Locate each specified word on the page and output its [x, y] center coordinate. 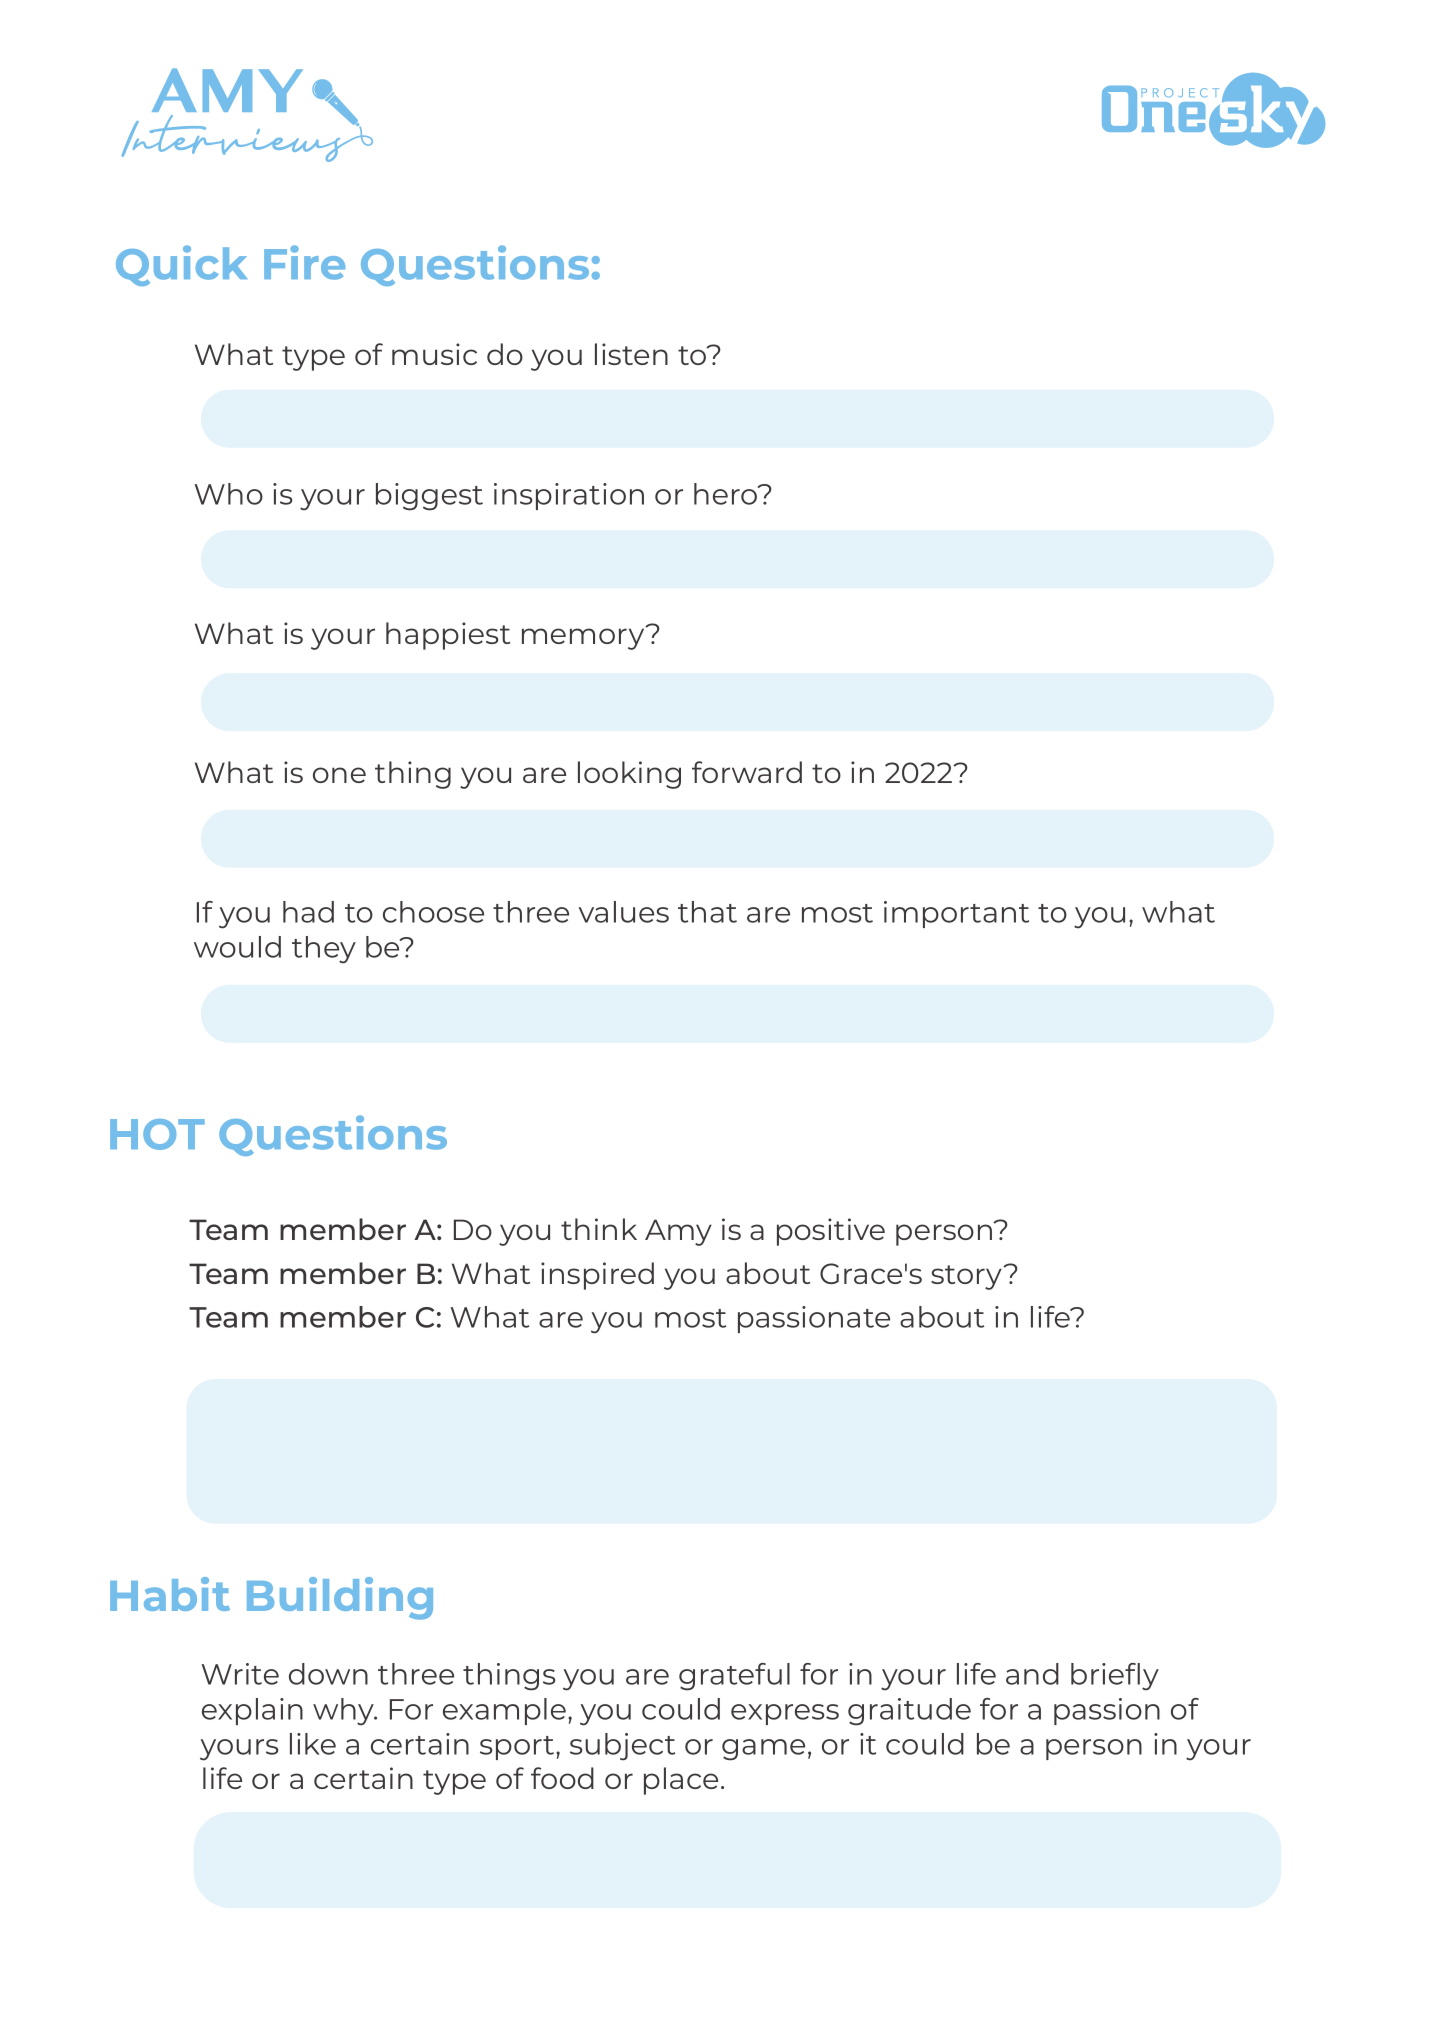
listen [631, 354]
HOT [157, 1134]
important [956, 914]
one [339, 775]
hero [727, 494]
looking [629, 775]
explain [252, 1711]
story [968, 1277]
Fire [304, 262]
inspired [597, 1276]
